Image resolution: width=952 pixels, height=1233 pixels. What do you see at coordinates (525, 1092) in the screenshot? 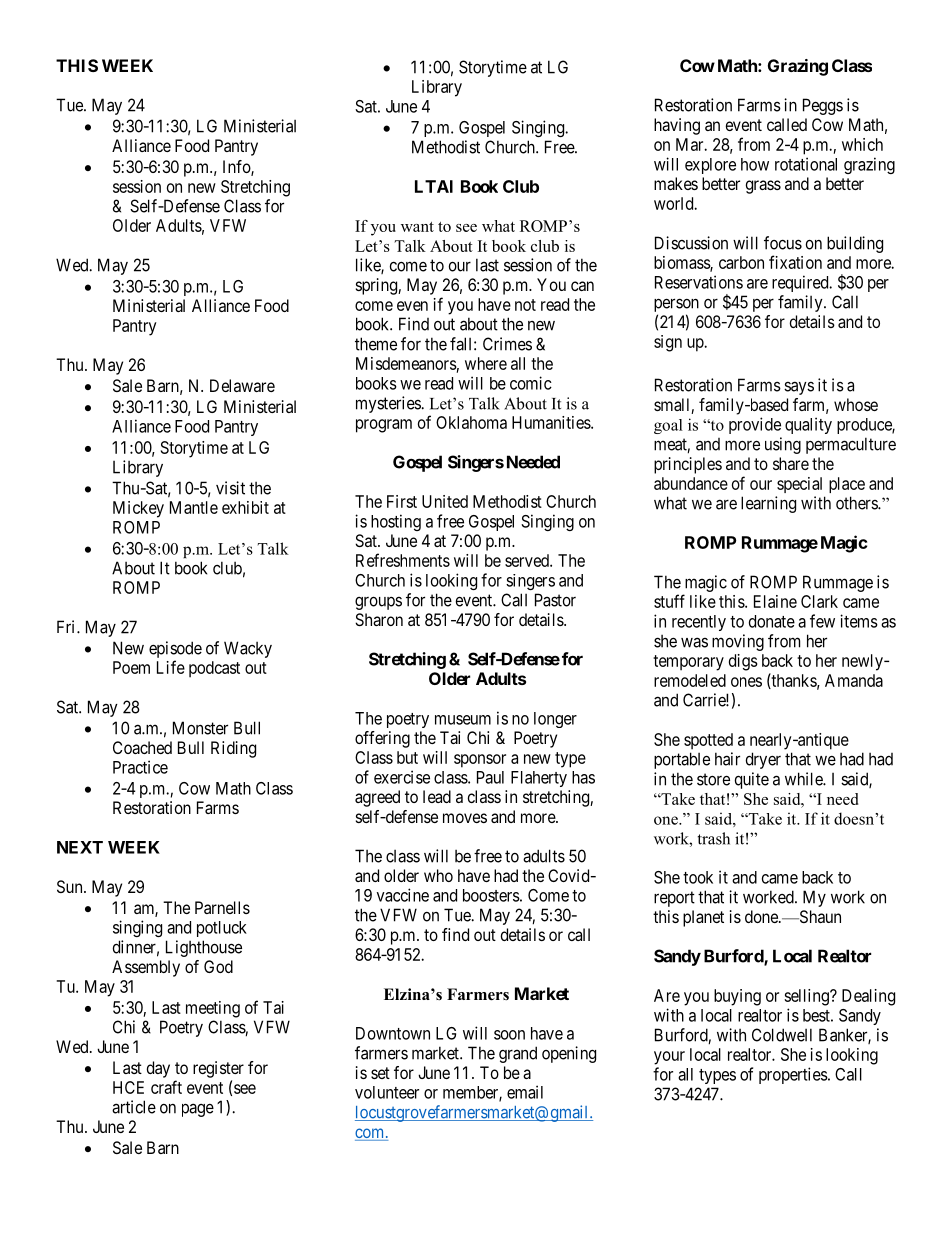
I see `email` at bounding box center [525, 1092].
